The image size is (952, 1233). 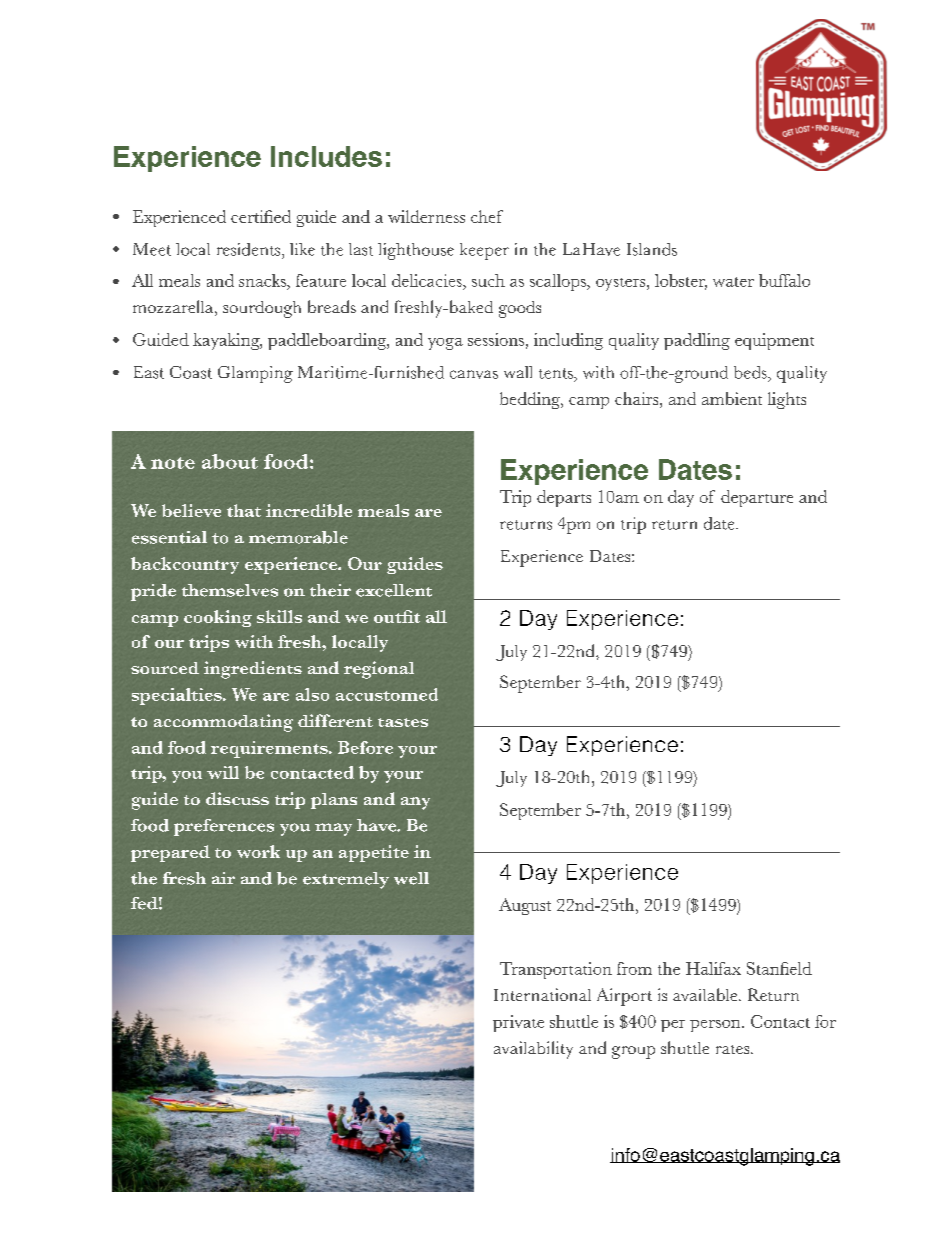 What do you see at coordinates (652, 249) in the image?
I see `Islands` at bounding box center [652, 249].
